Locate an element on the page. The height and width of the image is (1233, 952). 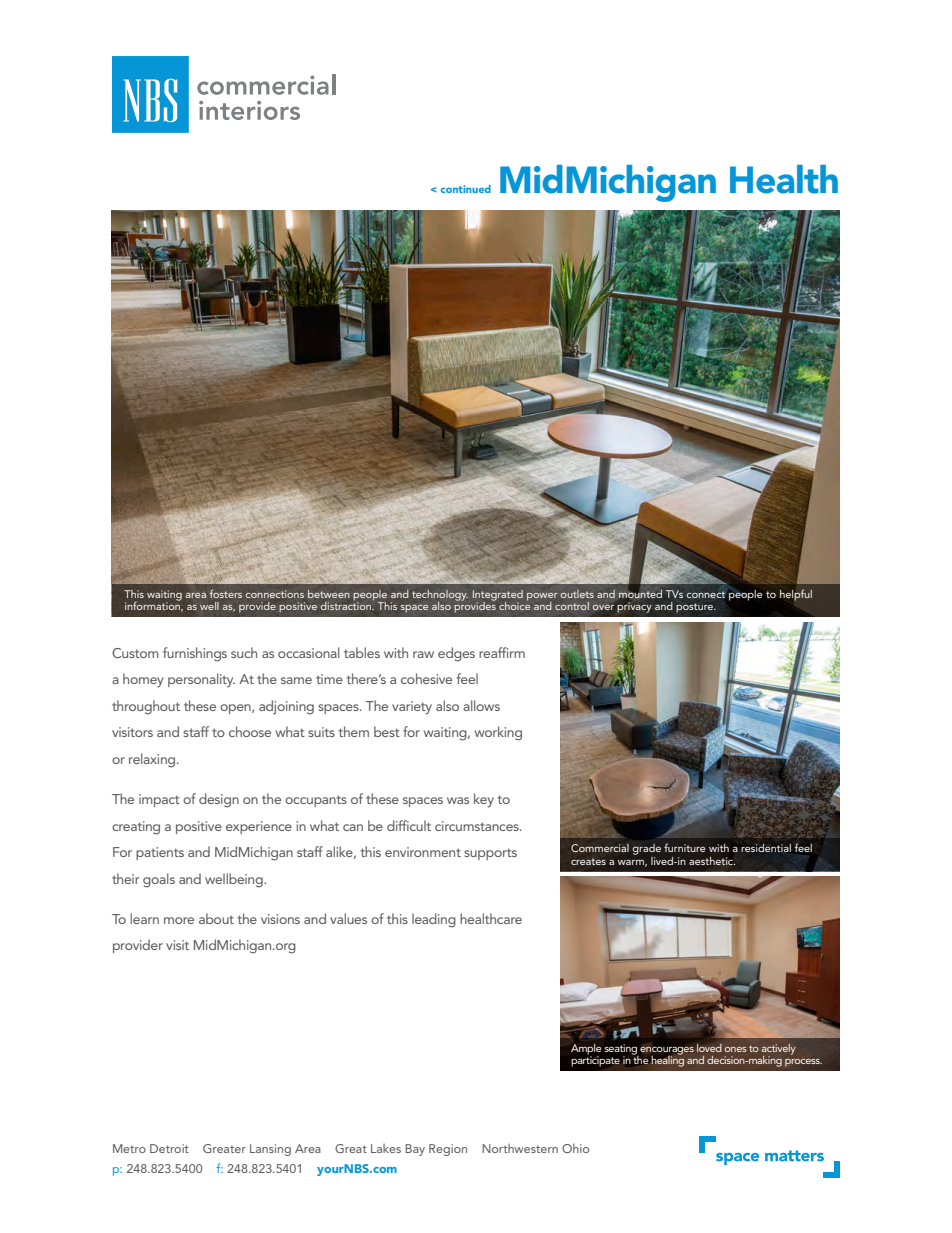
circumstances is located at coordinates (478, 826).
